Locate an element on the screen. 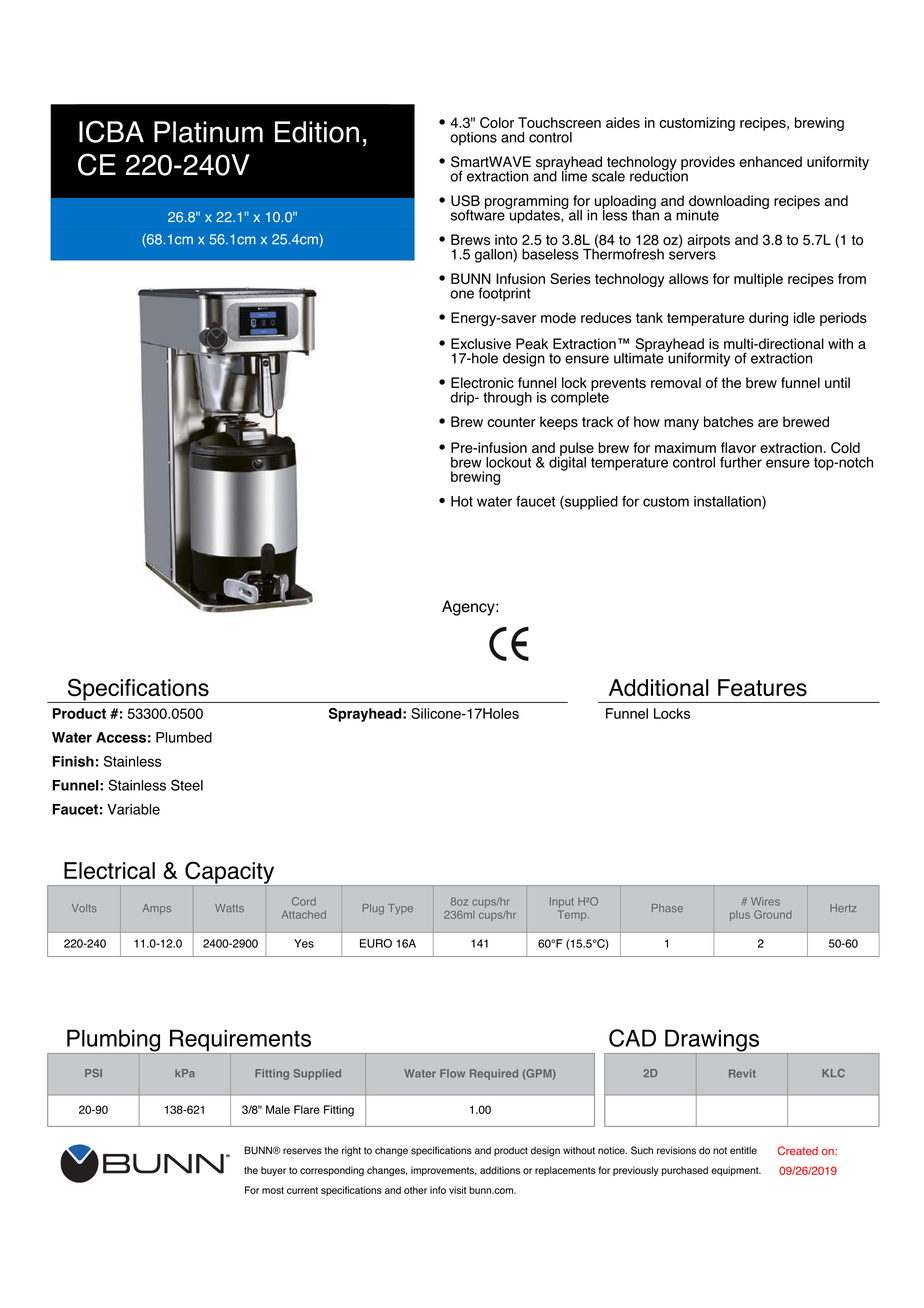 This screenshot has width=924, height=1308. Additional is located at coordinates (659, 687).
